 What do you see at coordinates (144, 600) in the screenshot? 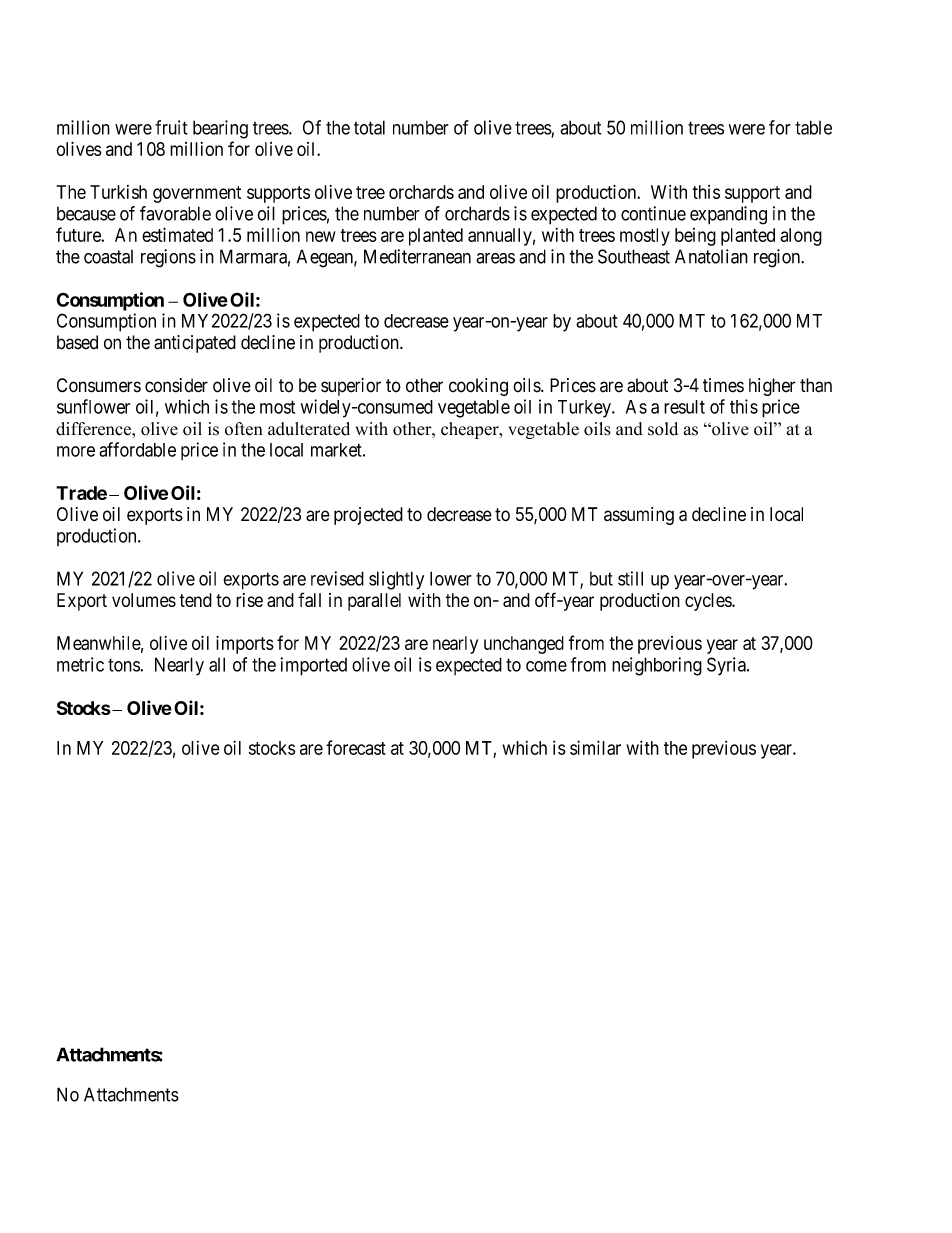
I see `volumes` at bounding box center [144, 600].
